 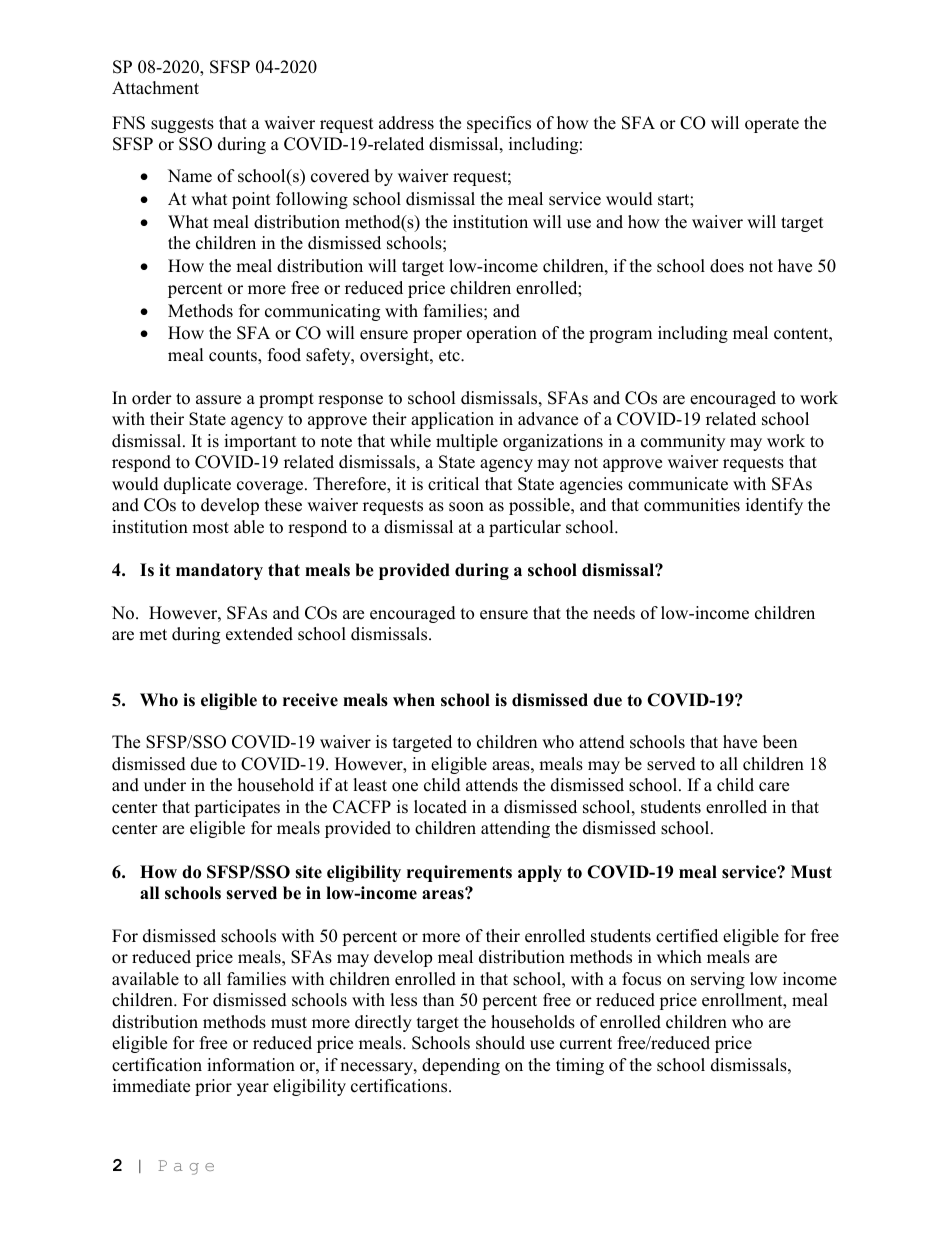 What do you see at coordinates (683, 442) in the document?
I see `community` at bounding box center [683, 442].
